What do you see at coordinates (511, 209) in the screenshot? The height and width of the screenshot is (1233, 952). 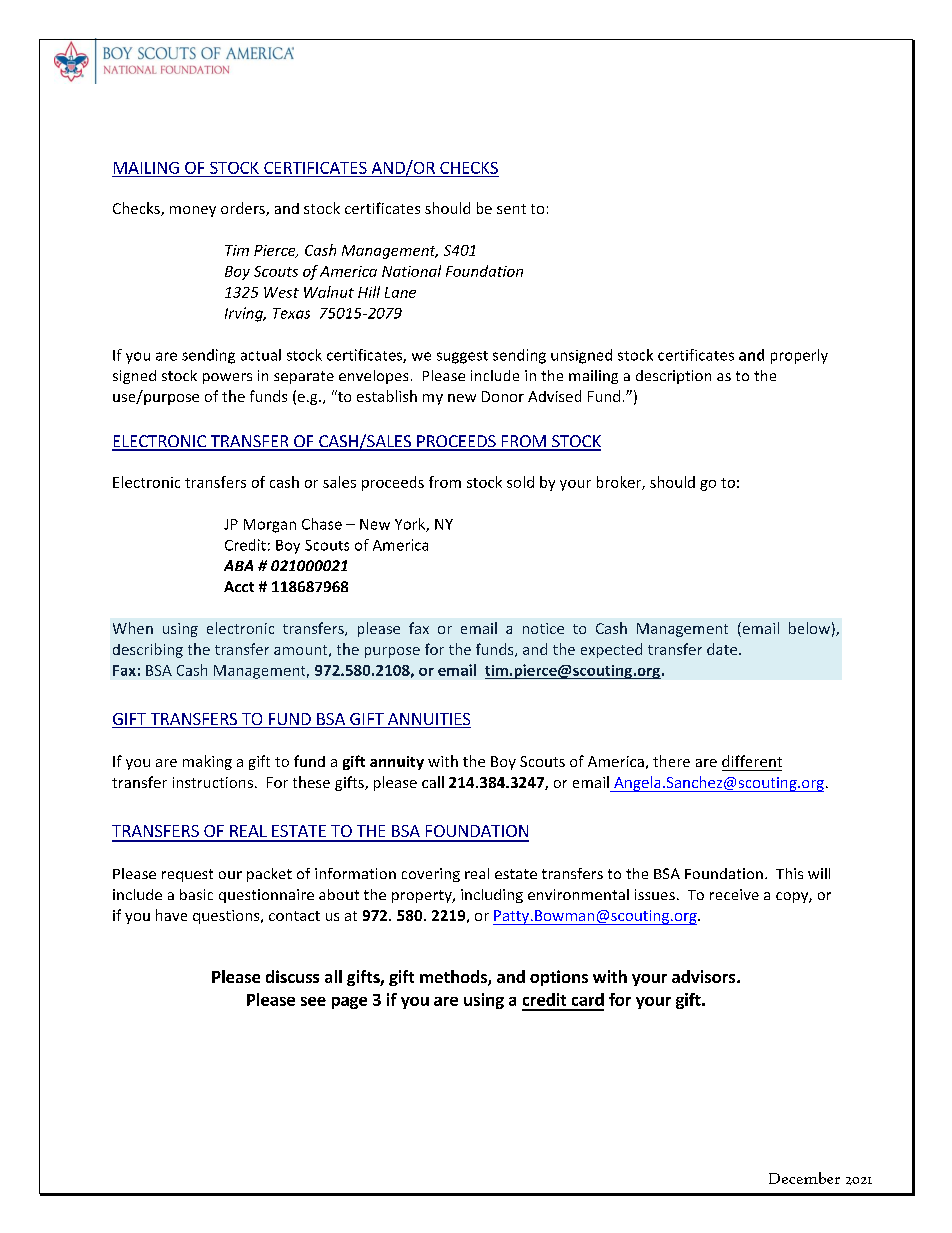 I see `sent` at bounding box center [511, 209].
